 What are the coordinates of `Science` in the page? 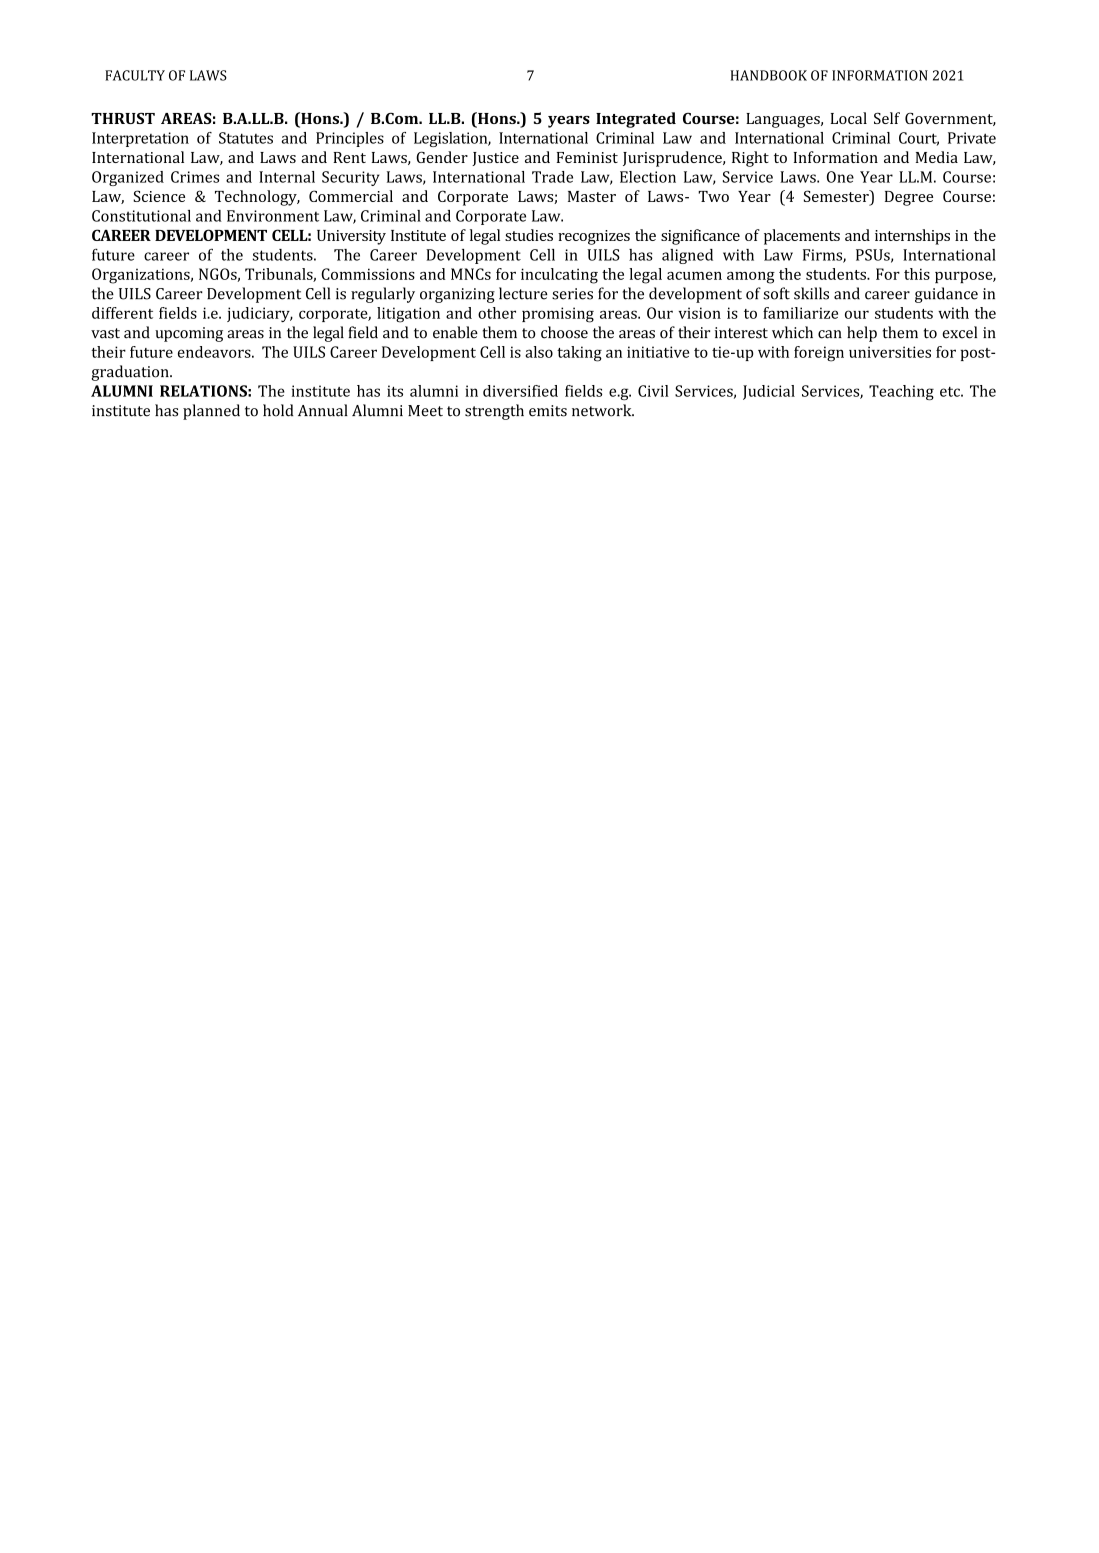 It's located at (159, 196).
